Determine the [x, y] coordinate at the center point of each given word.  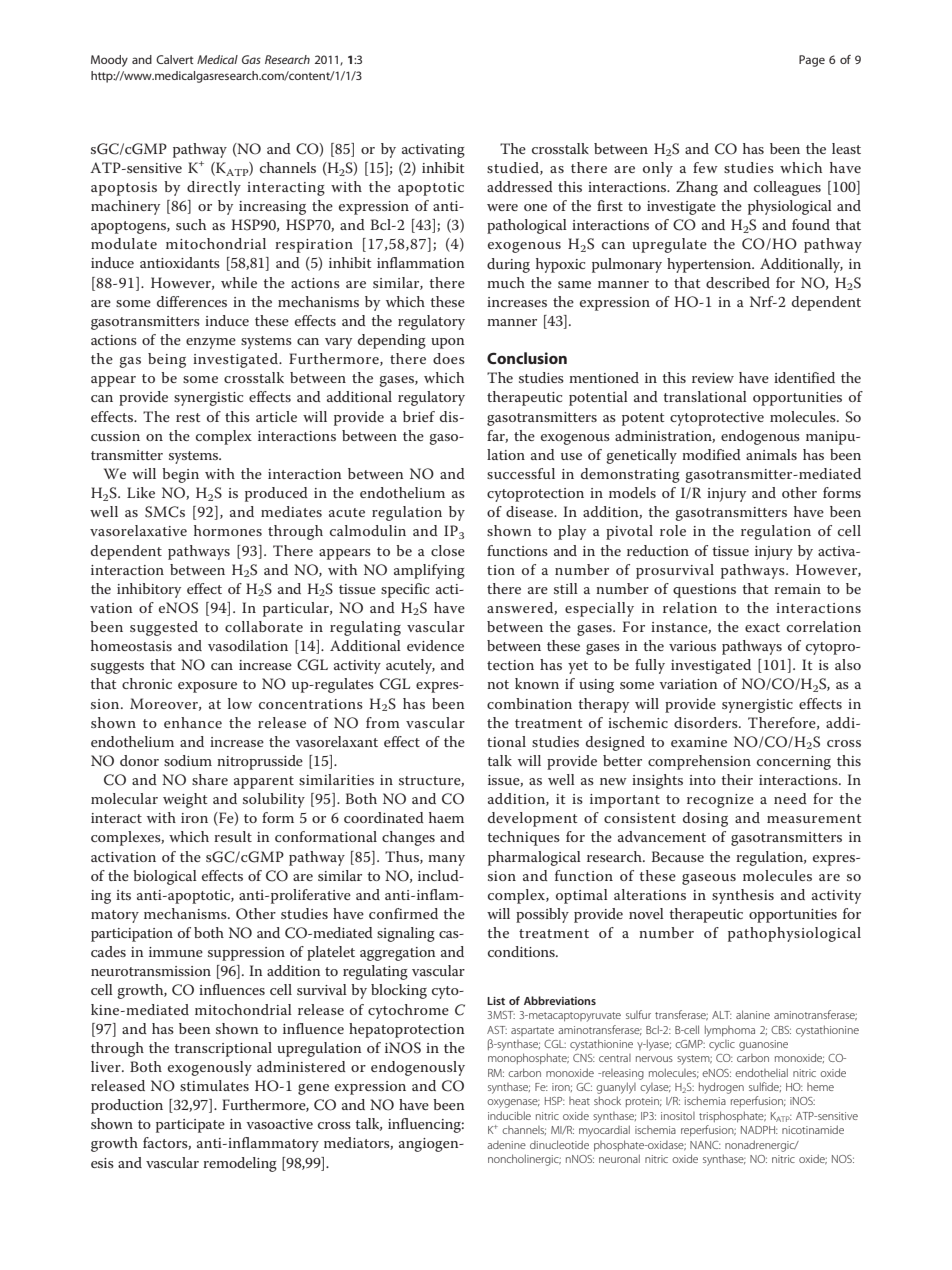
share [210, 779]
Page [812, 61]
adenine [506, 1145]
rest [188, 417]
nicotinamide [813, 1129]
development [533, 819]
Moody [109, 61]
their [737, 779]
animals [771, 454]
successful [521, 473]
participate [190, 1126]
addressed [520, 186]
